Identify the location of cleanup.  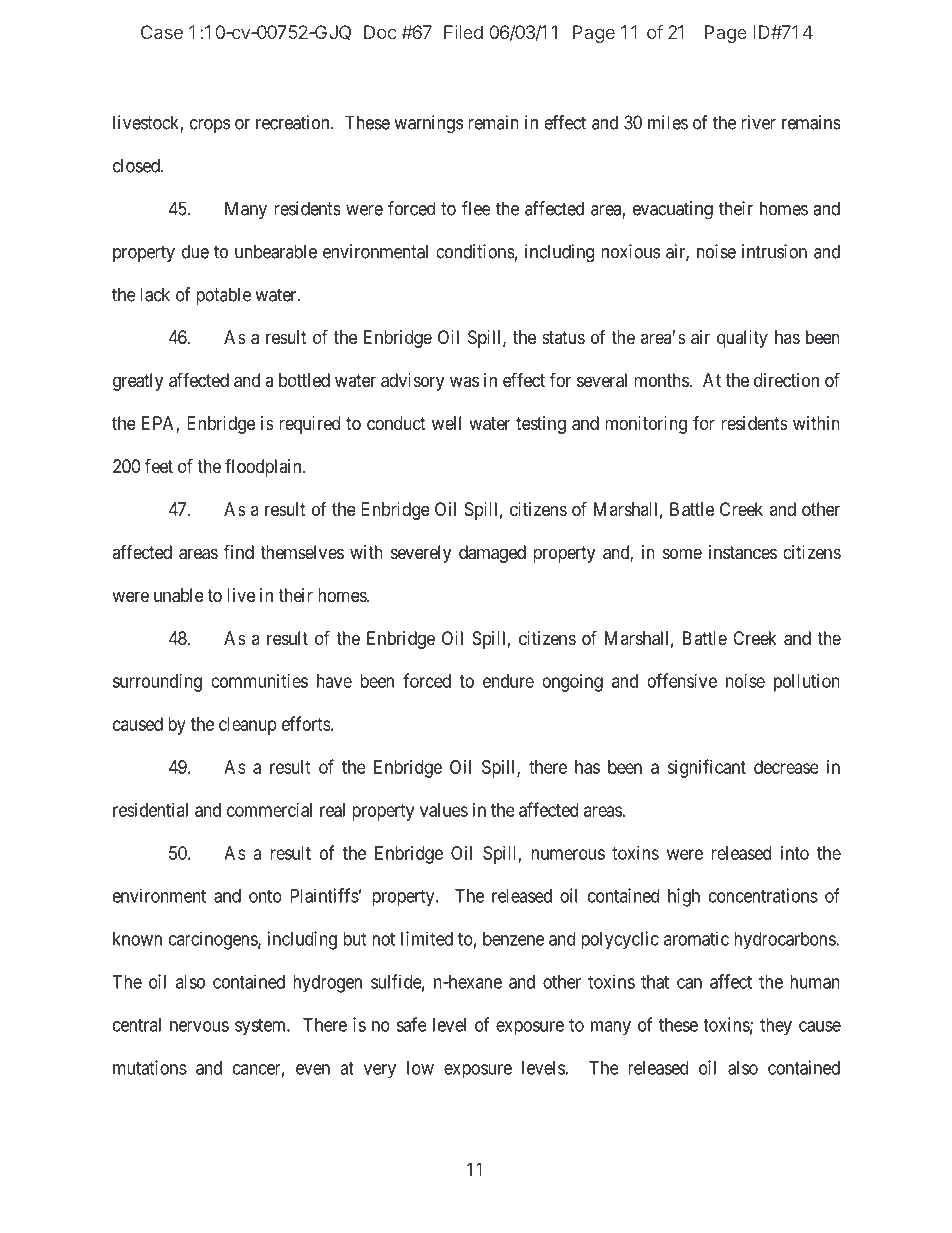
(248, 726).
